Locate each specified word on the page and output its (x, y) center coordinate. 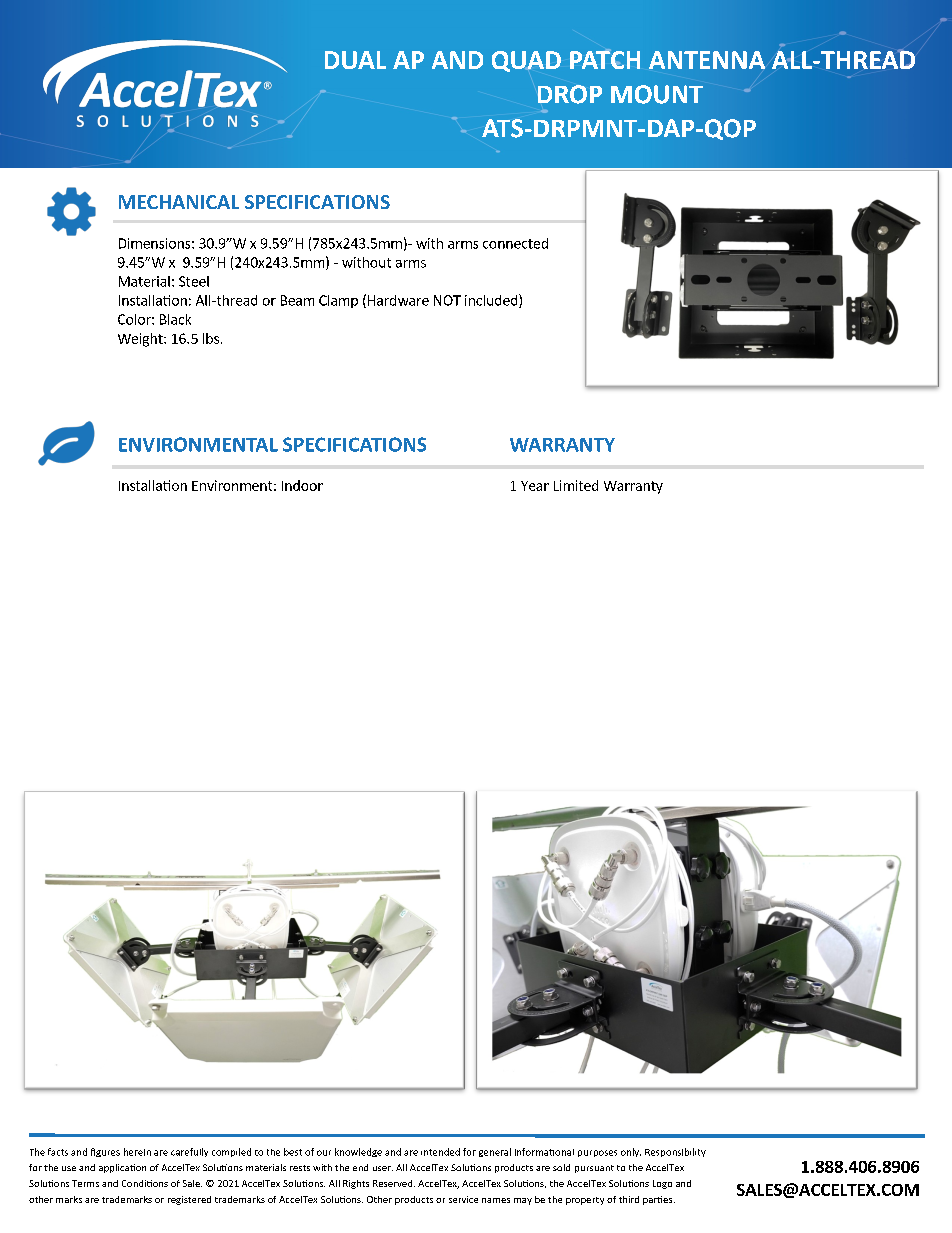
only (631, 1152)
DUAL (355, 60)
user (383, 1168)
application (122, 1168)
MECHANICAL (179, 202)
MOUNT (657, 94)
